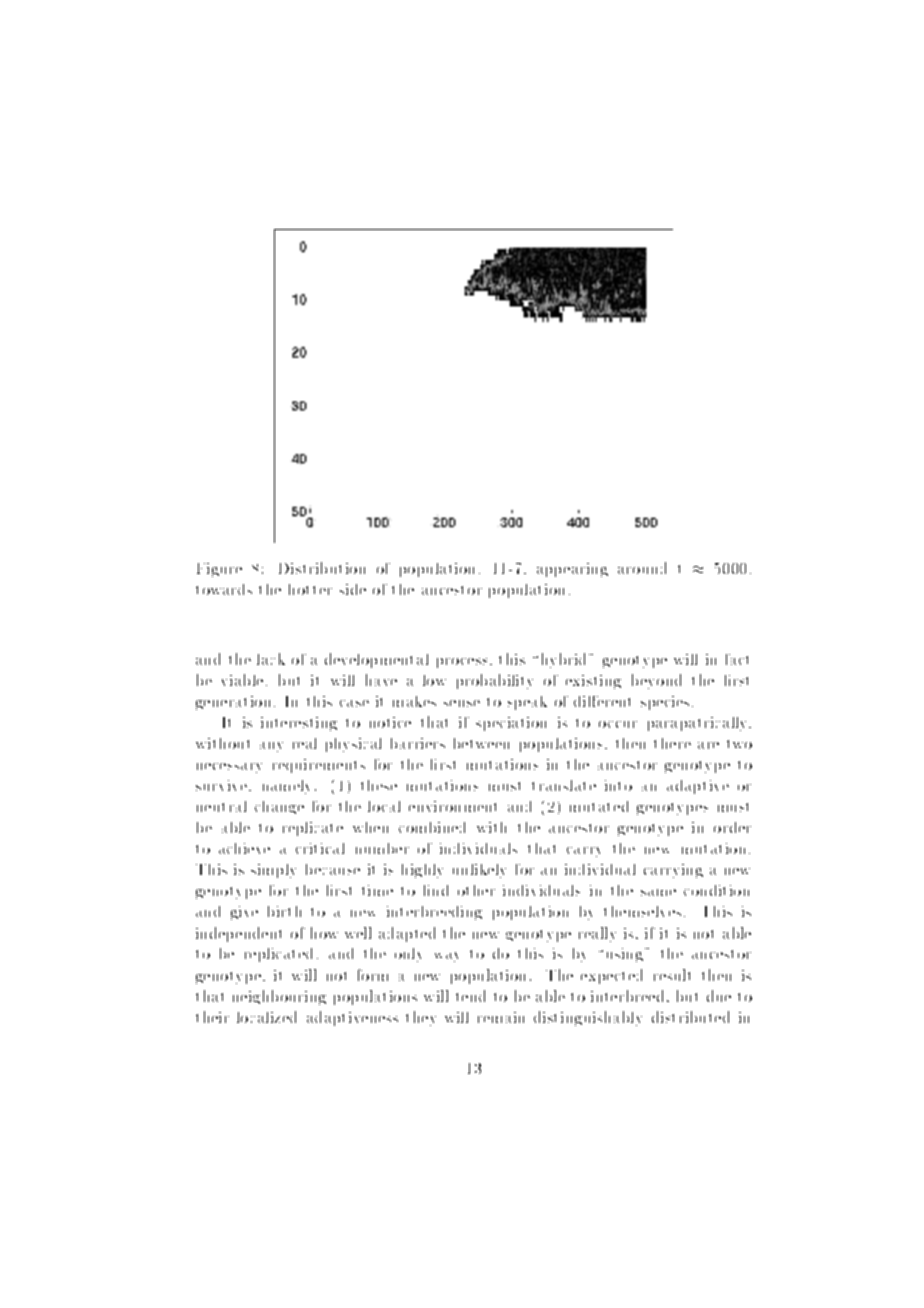  What do you see at coordinates (244, 848) in the screenshot?
I see `achieve` at bounding box center [244, 848].
